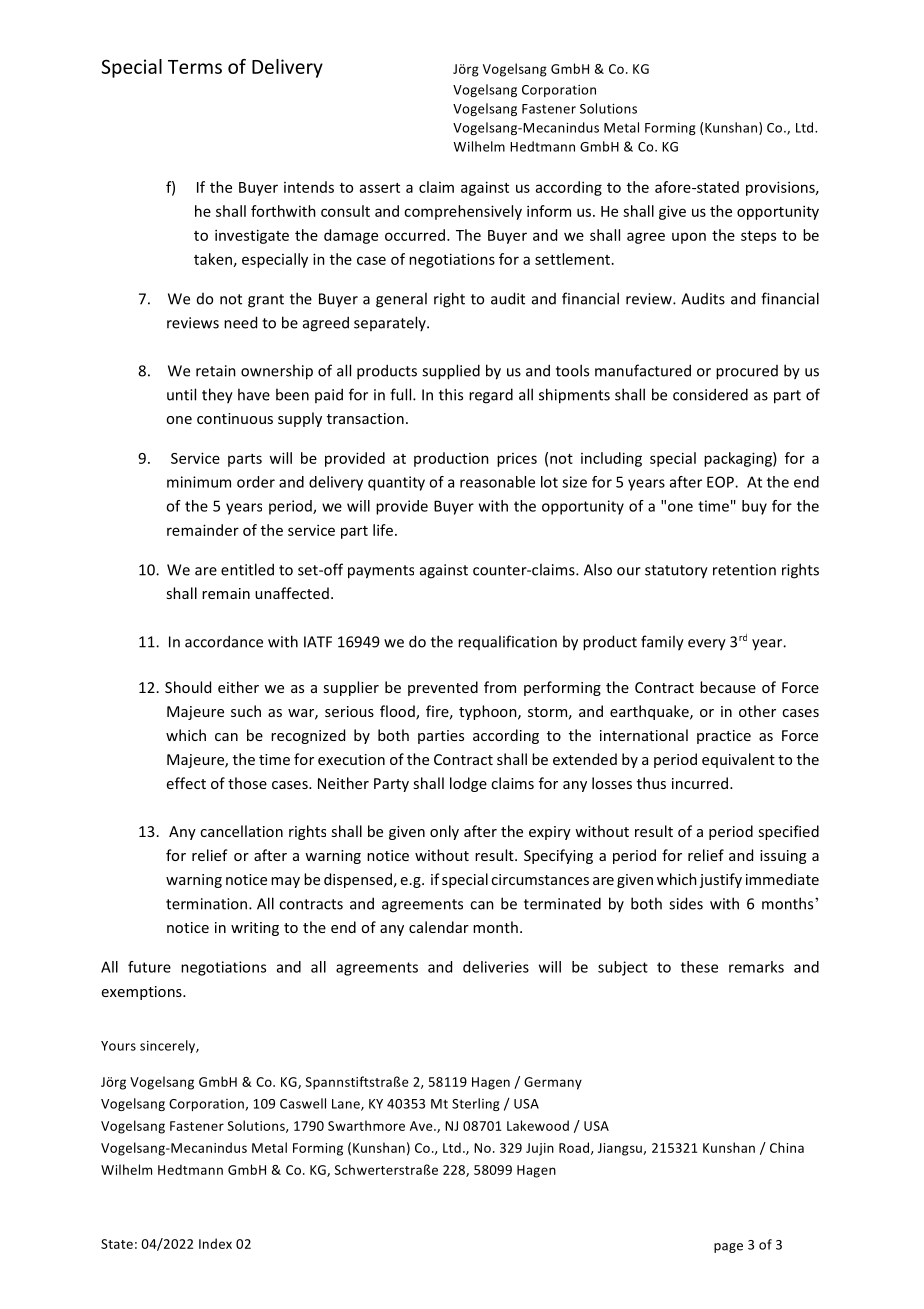 The height and width of the image is (1309, 924). What do you see at coordinates (216, 371) in the image?
I see `retain` at bounding box center [216, 371].
